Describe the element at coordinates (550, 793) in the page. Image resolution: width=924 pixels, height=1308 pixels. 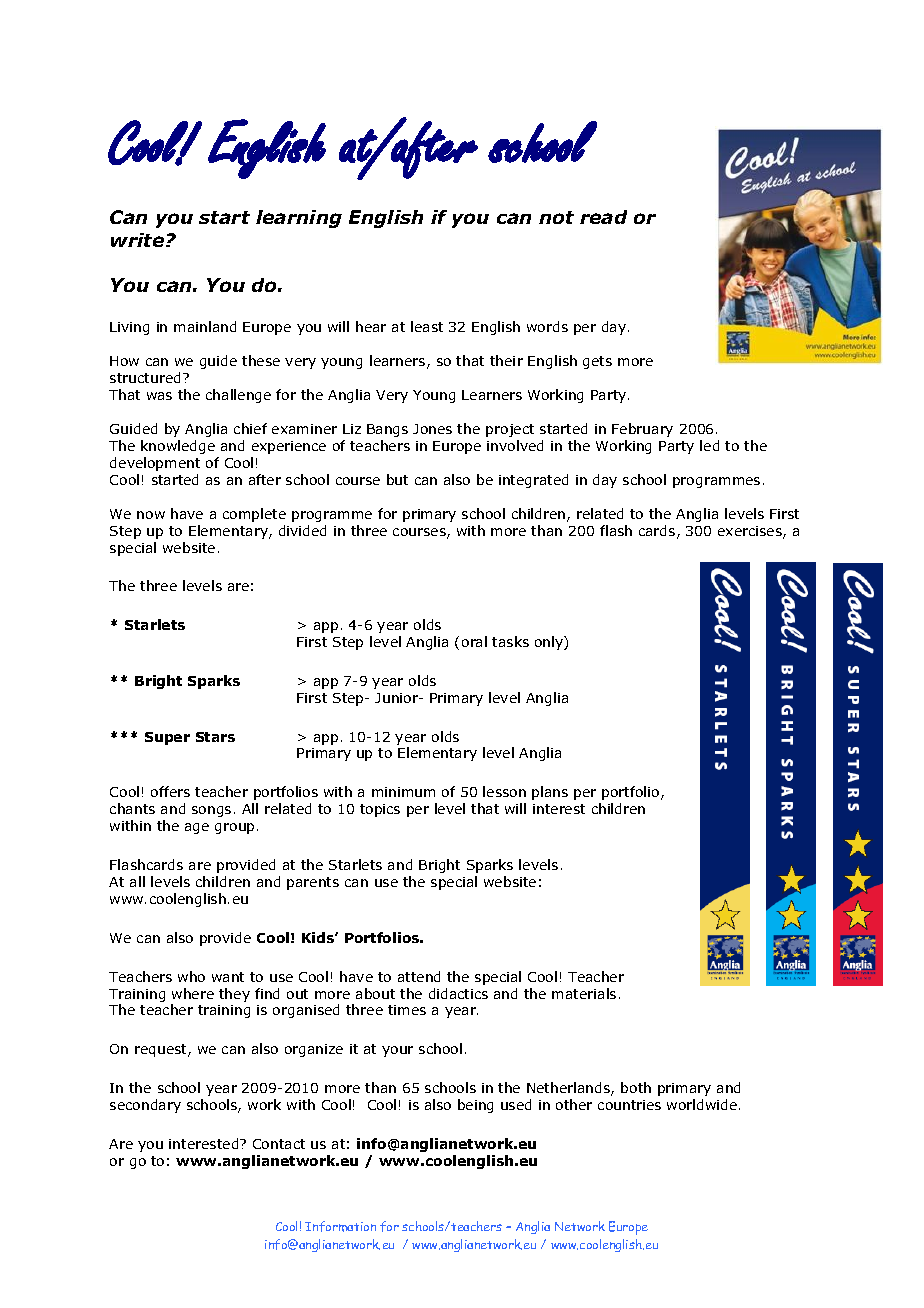
I see `plans` at that location.
